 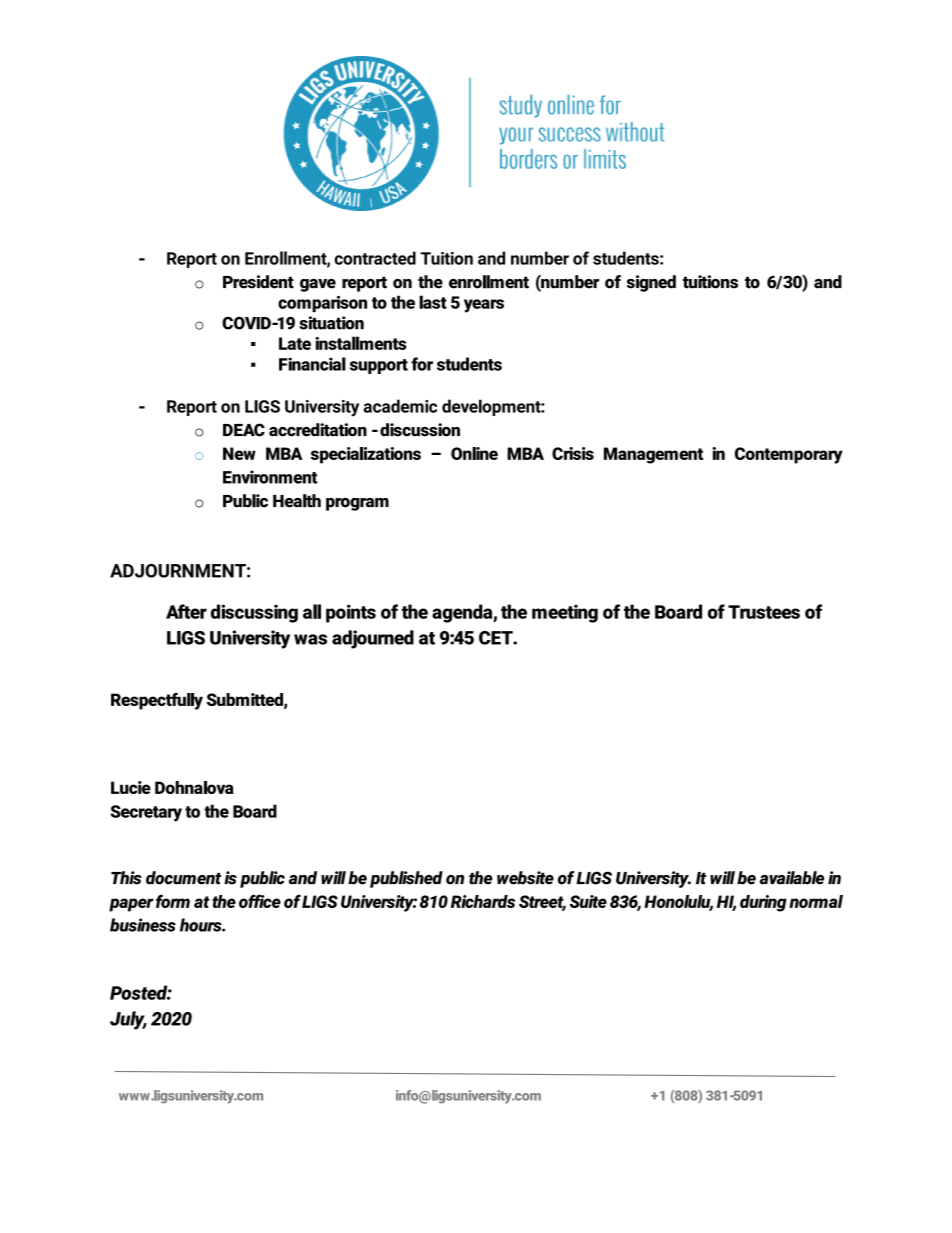 What do you see at coordinates (258, 282) in the screenshot?
I see `President` at bounding box center [258, 282].
